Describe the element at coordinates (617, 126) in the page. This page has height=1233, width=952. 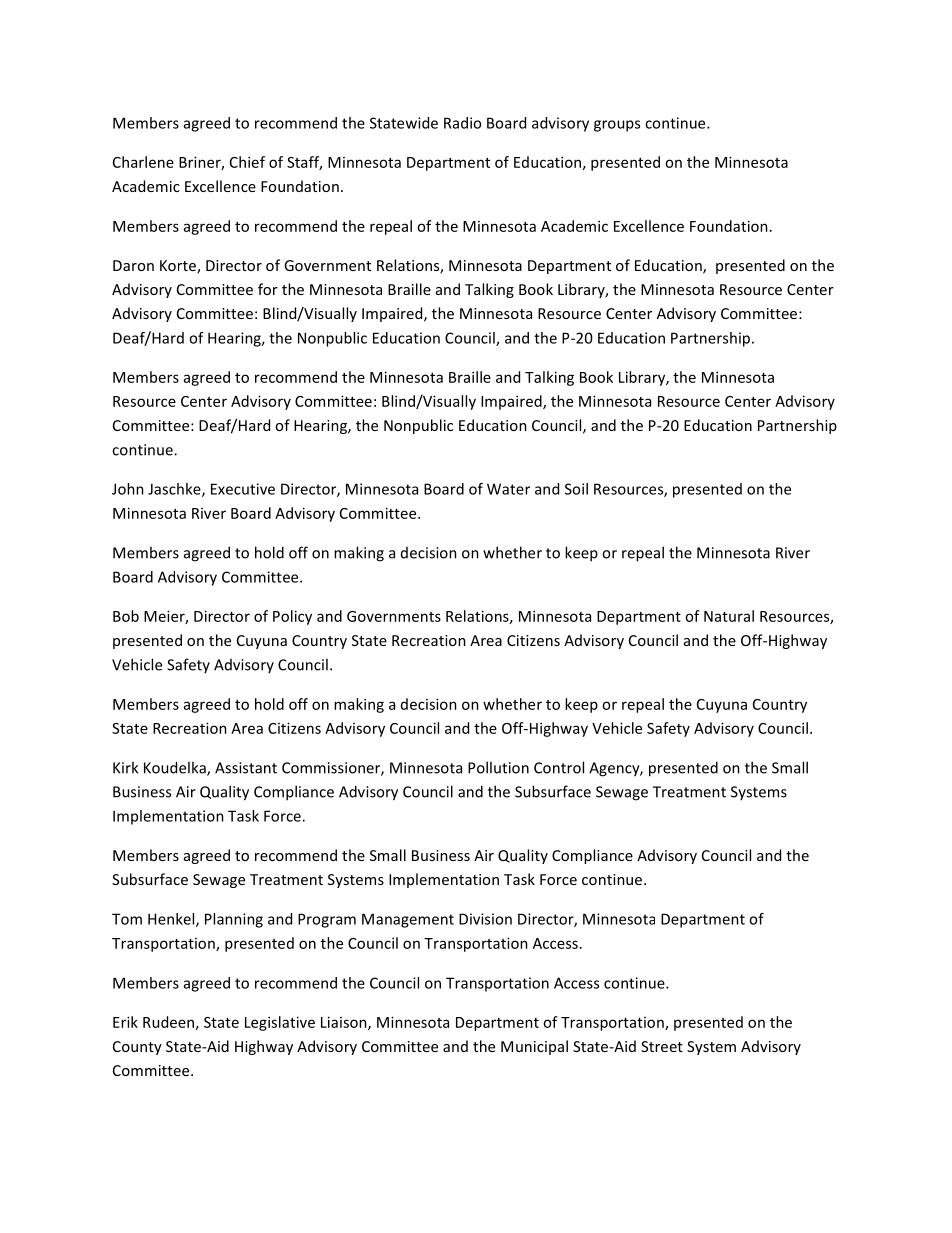
I see `groups` at that location.
